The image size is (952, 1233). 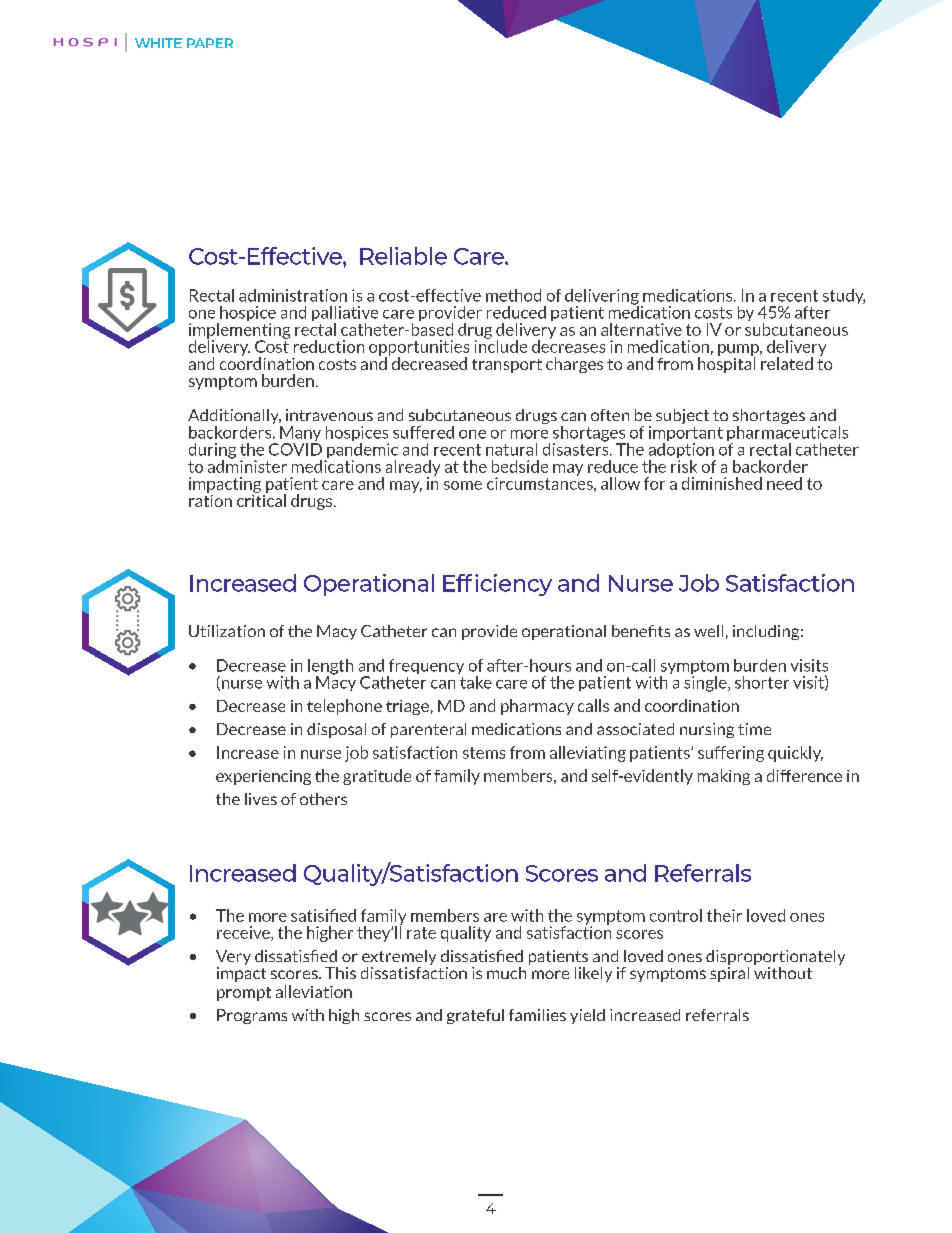 I want to click on transport, so click(x=507, y=366).
